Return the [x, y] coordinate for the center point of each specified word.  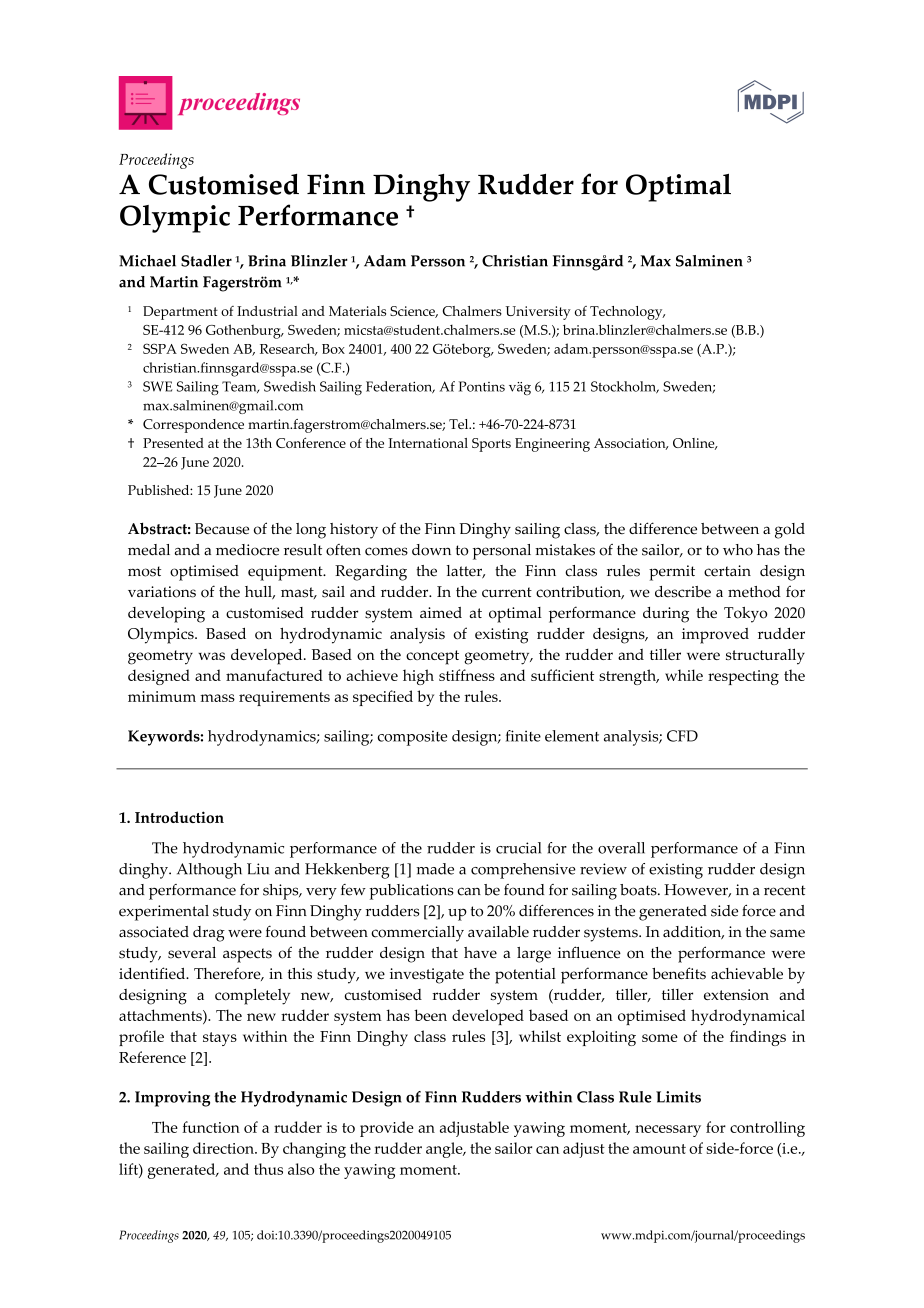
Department [180, 313]
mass [217, 698]
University [538, 313]
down [431, 550]
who [738, 550]
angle [445, 1150]
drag [209, 934]
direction [224, 1148]
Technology [627, 313]
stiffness [467, 675]
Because [222, 529]
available [498, 932]
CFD [682, 736]
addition [693, 933]
